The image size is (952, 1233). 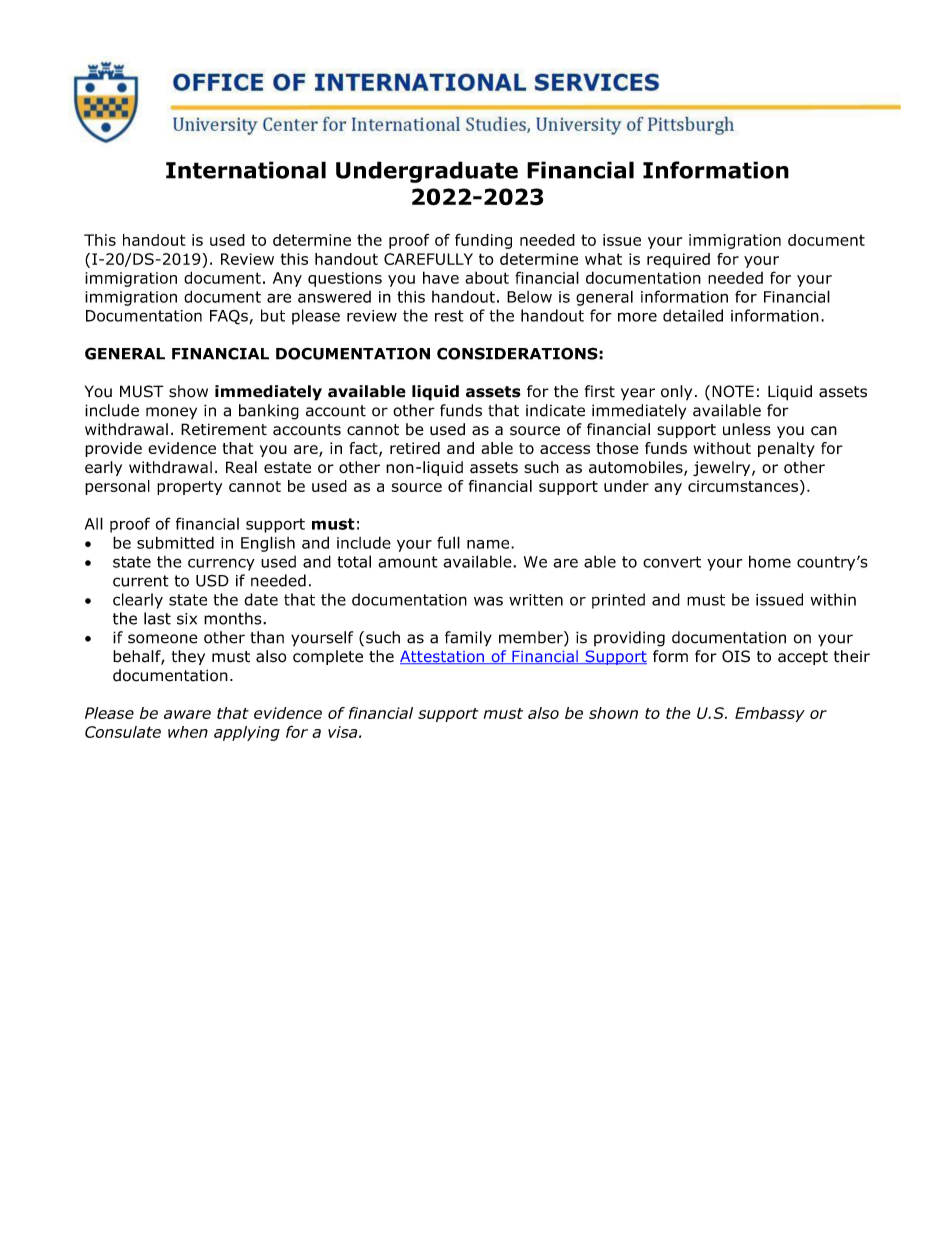 What do you see at coordinates (241, 467) in the screenshot?
I see `Real` at bounding box center [241, 467].
